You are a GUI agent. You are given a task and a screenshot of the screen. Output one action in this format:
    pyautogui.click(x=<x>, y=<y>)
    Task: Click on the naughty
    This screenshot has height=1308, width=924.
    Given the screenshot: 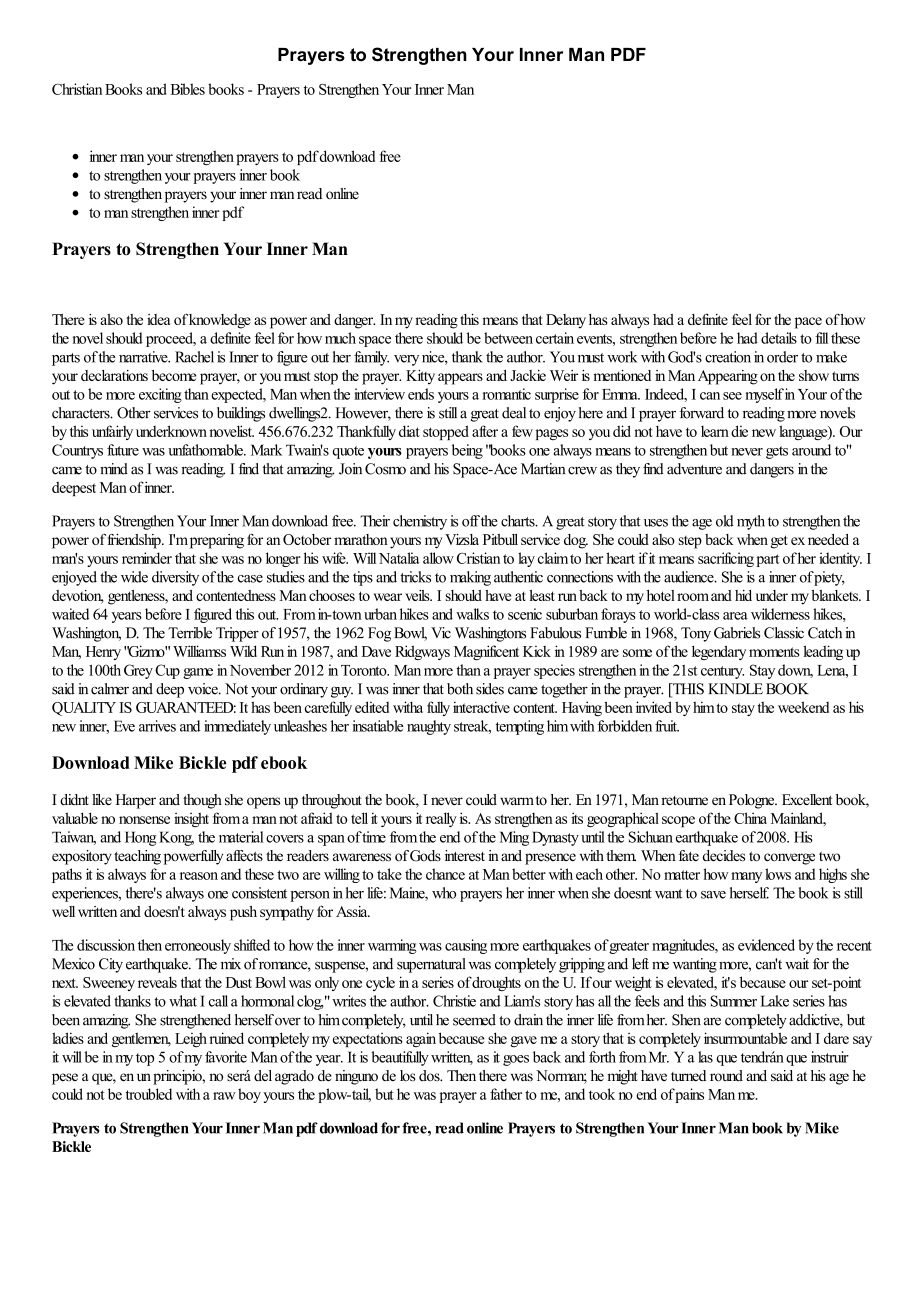 What is the action you would take?
    pyautogui.click(x=429, y=727)
